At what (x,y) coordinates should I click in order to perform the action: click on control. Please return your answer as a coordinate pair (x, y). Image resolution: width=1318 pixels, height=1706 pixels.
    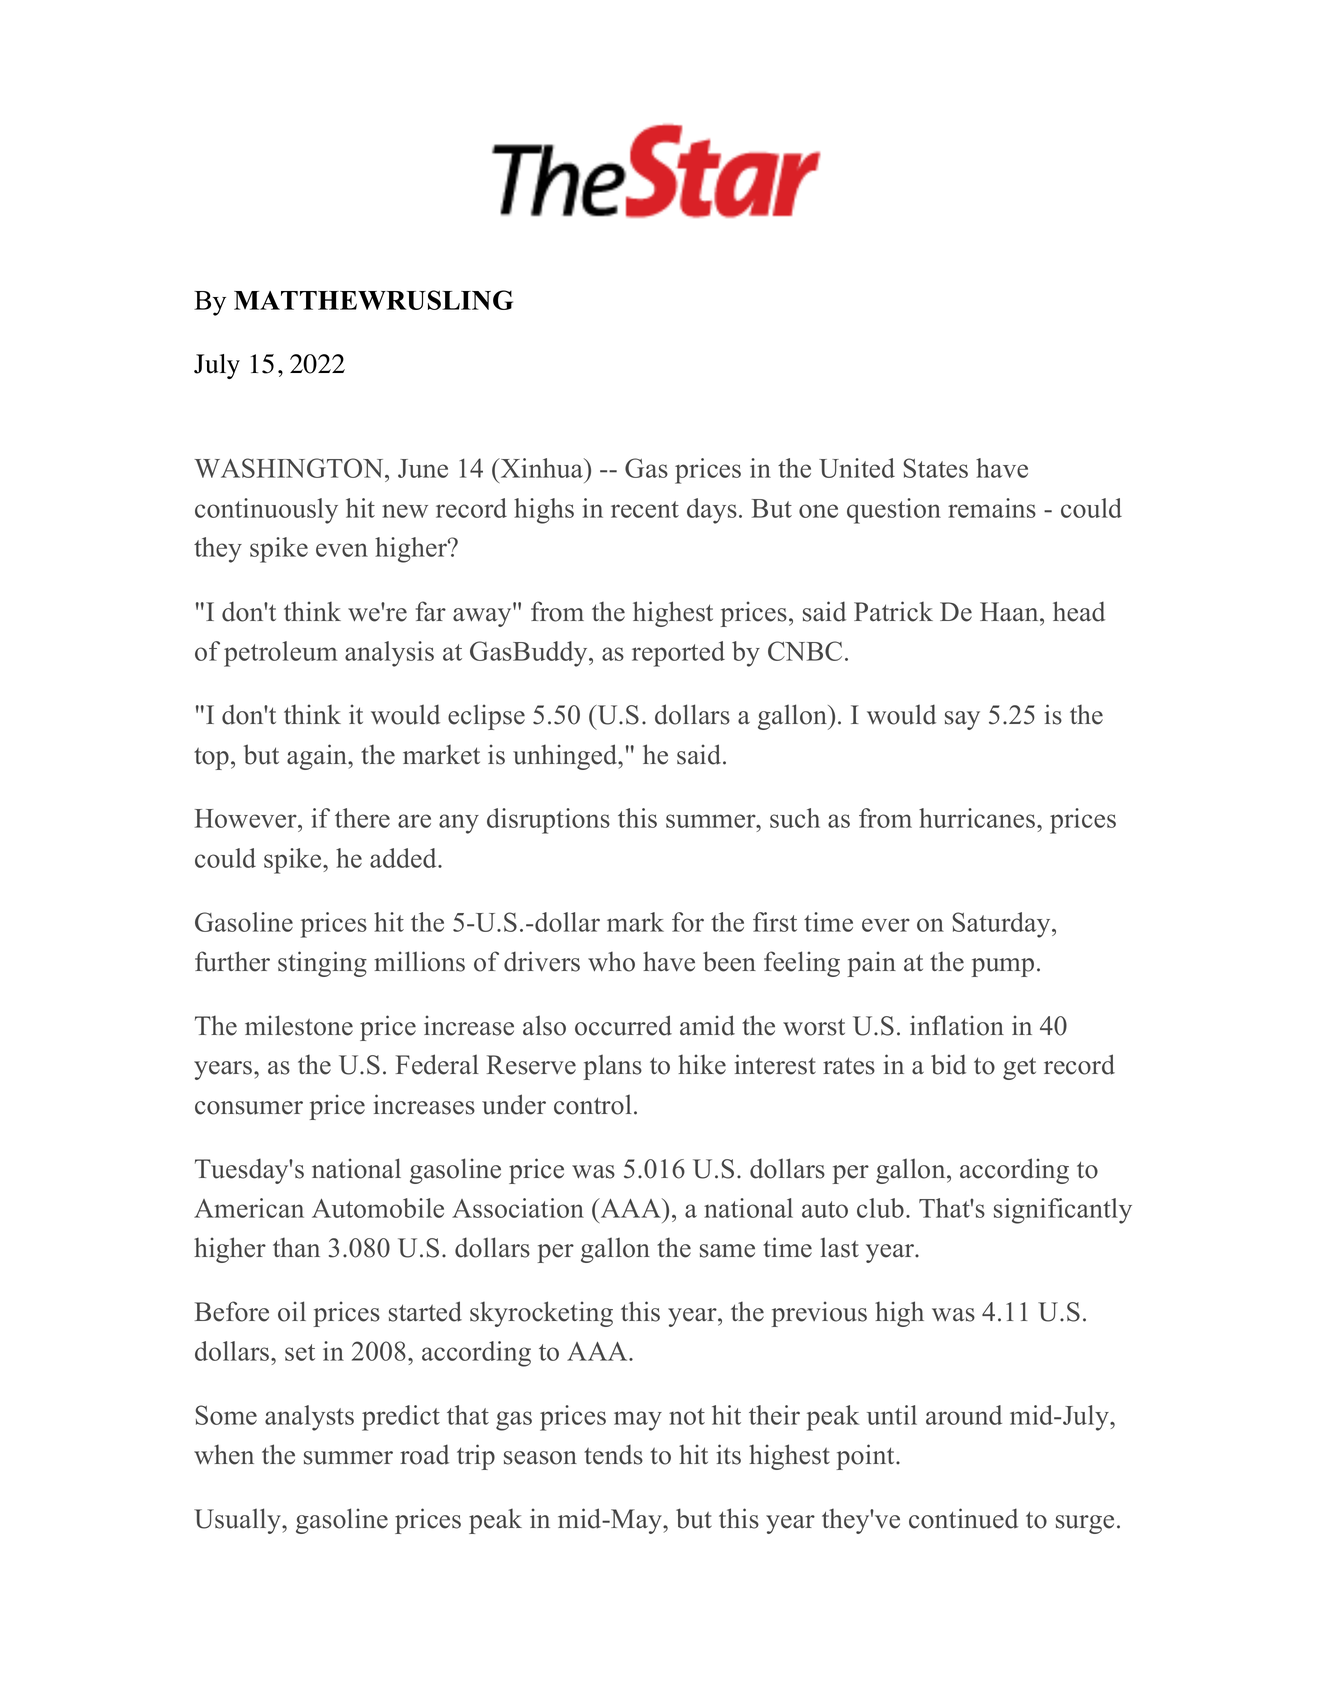
    Looking at the image, I should click on (593, 1104).
